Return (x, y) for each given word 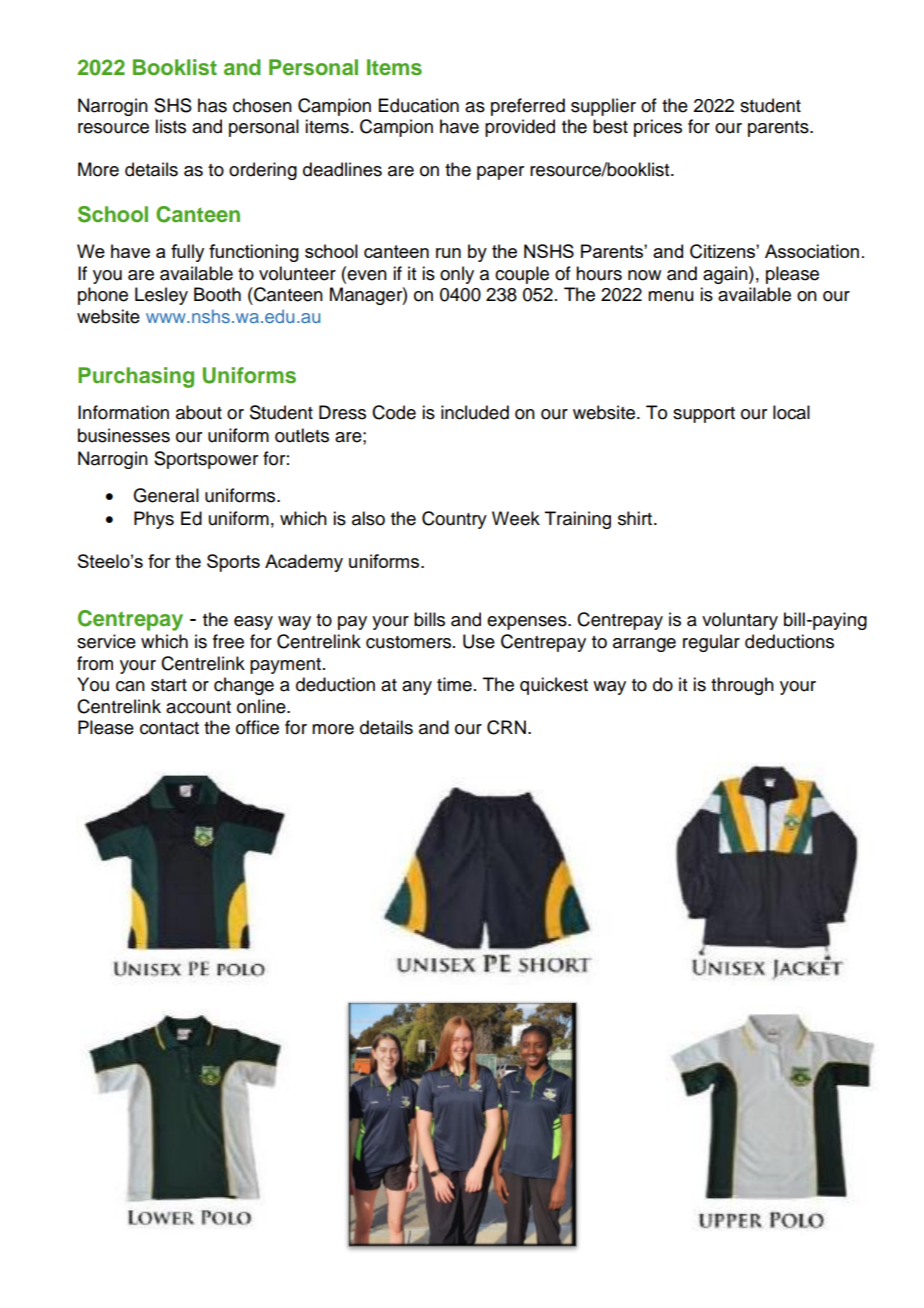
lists (170, 126)
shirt (635, 518)
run (448, 253)
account (198, 707)
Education (419, 105)
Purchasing (136, 377)
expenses (528, 623)
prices (658, 128)
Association (812, 251)
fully (187, 253)
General (166, 495)
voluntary (740, 621)
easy (253, 623)
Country (454, 520)
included (475, 412)
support (704, 415)
